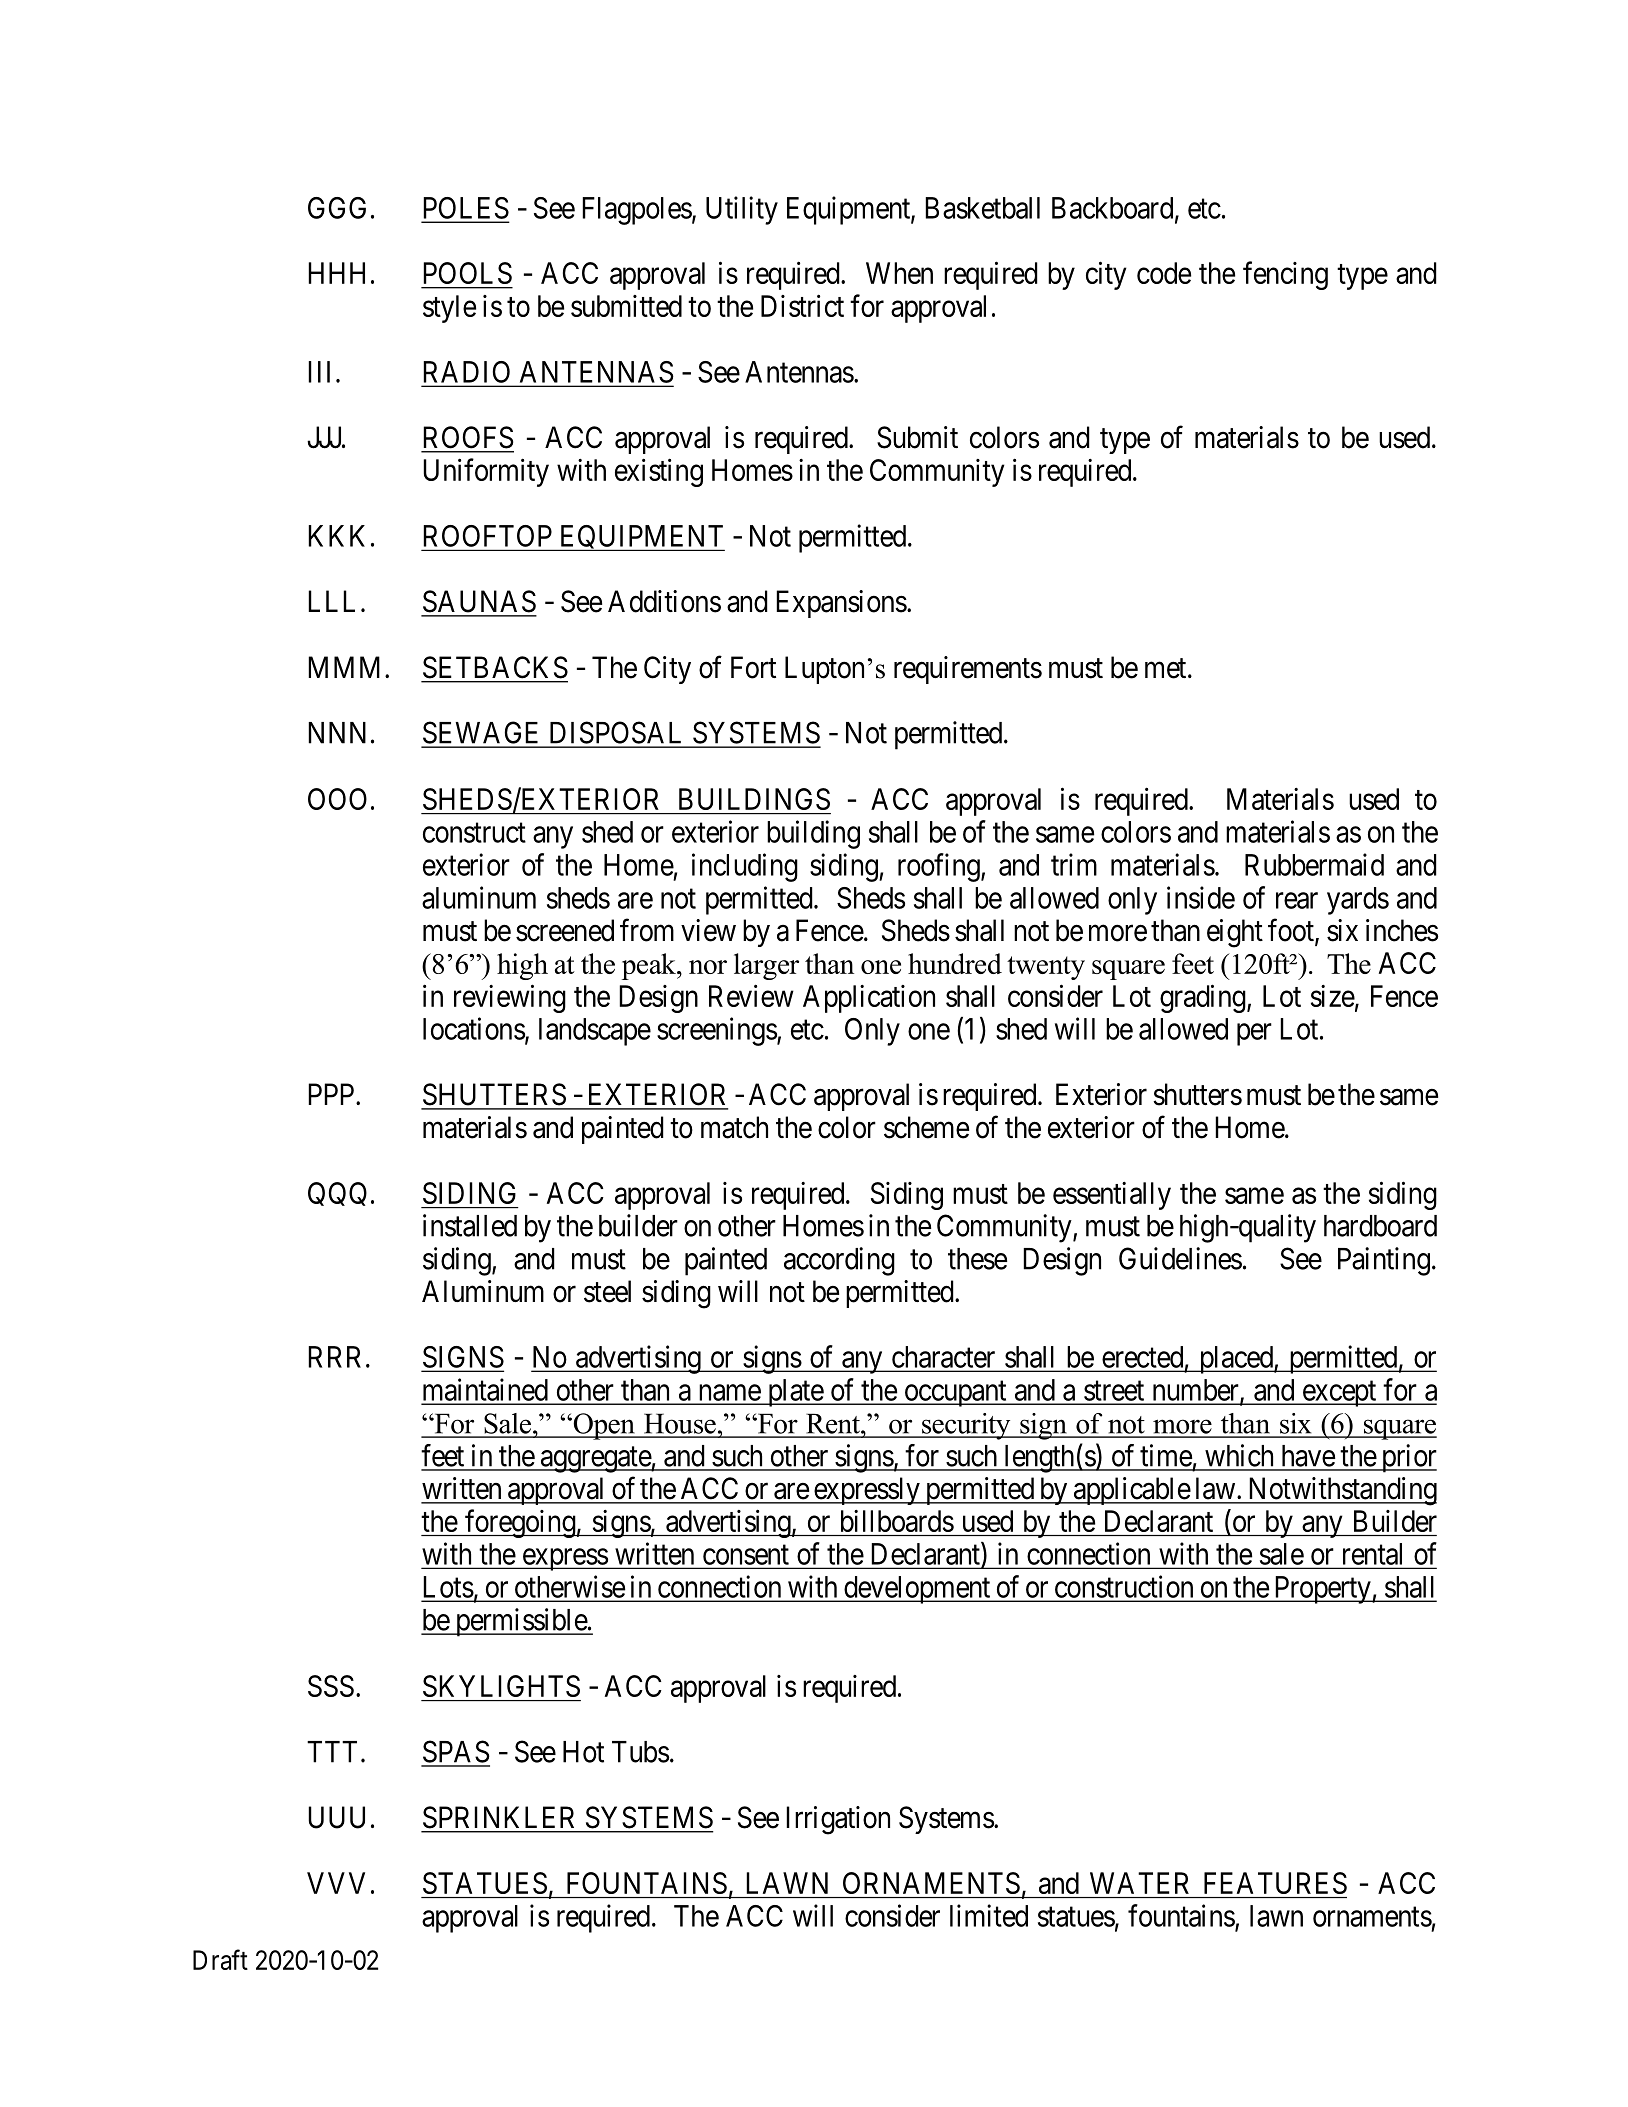 This image has height=2107, width=1628. I want to click on VVV, so click(336, 1883).
